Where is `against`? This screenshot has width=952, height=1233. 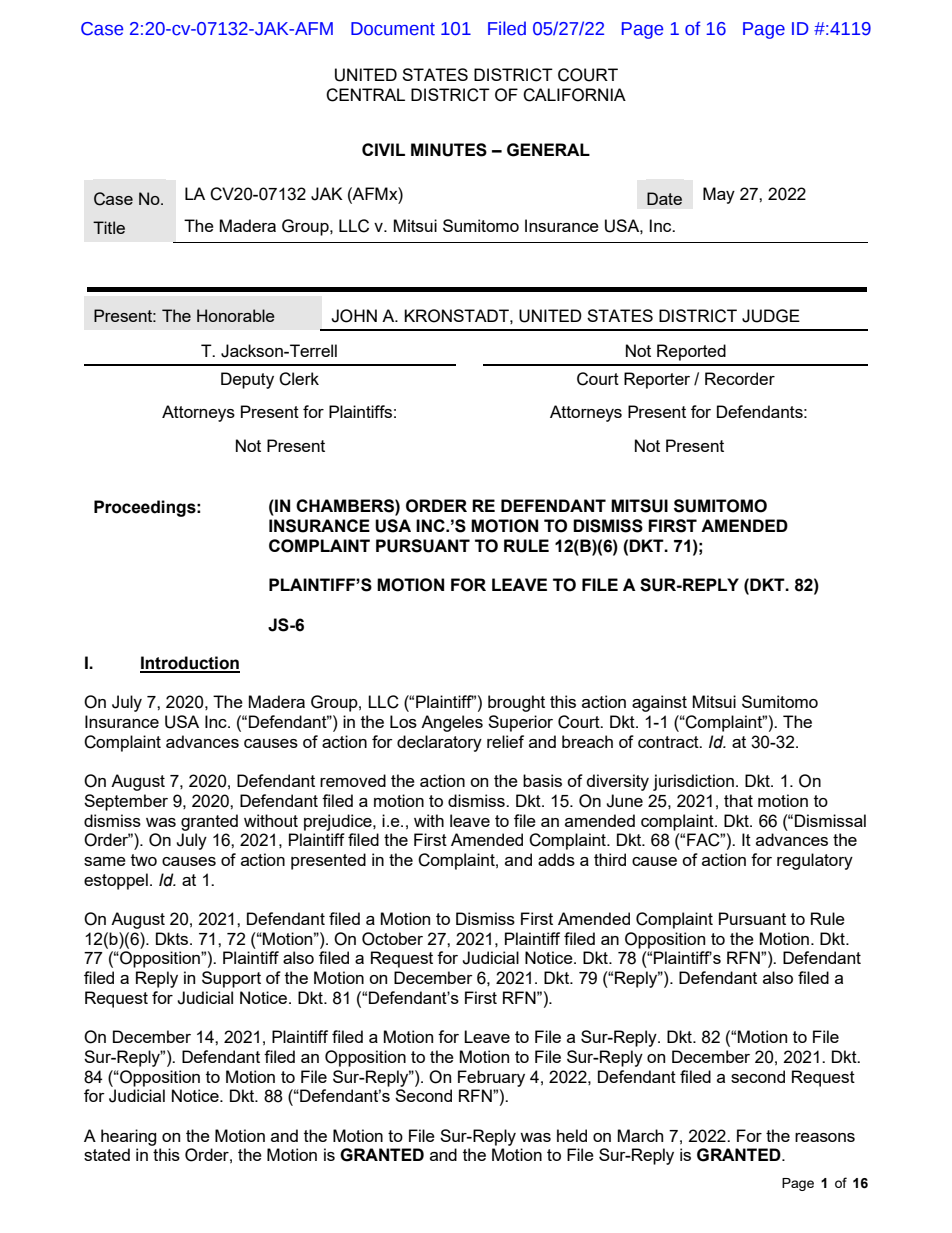
against is located at coordinates (659, 703).
